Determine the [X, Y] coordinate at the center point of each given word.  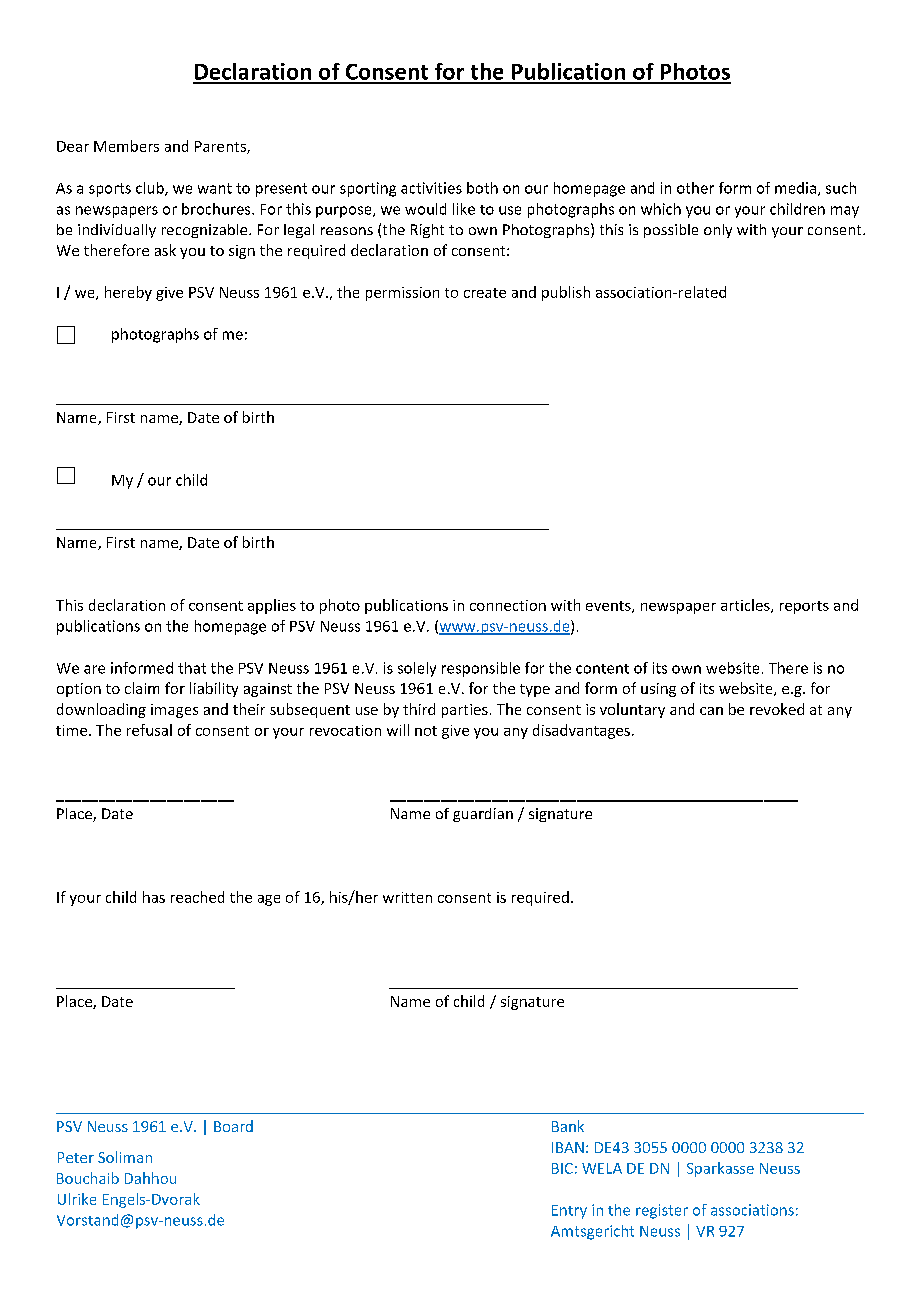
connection [508, 605]
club [151, 189]
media [795, 188]
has [154, 897]
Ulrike [77, 1199]
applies [272, 606]
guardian [483, 815]
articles [746, 606]
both [482, 188]
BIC [562, 1168]
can [711, 711]
